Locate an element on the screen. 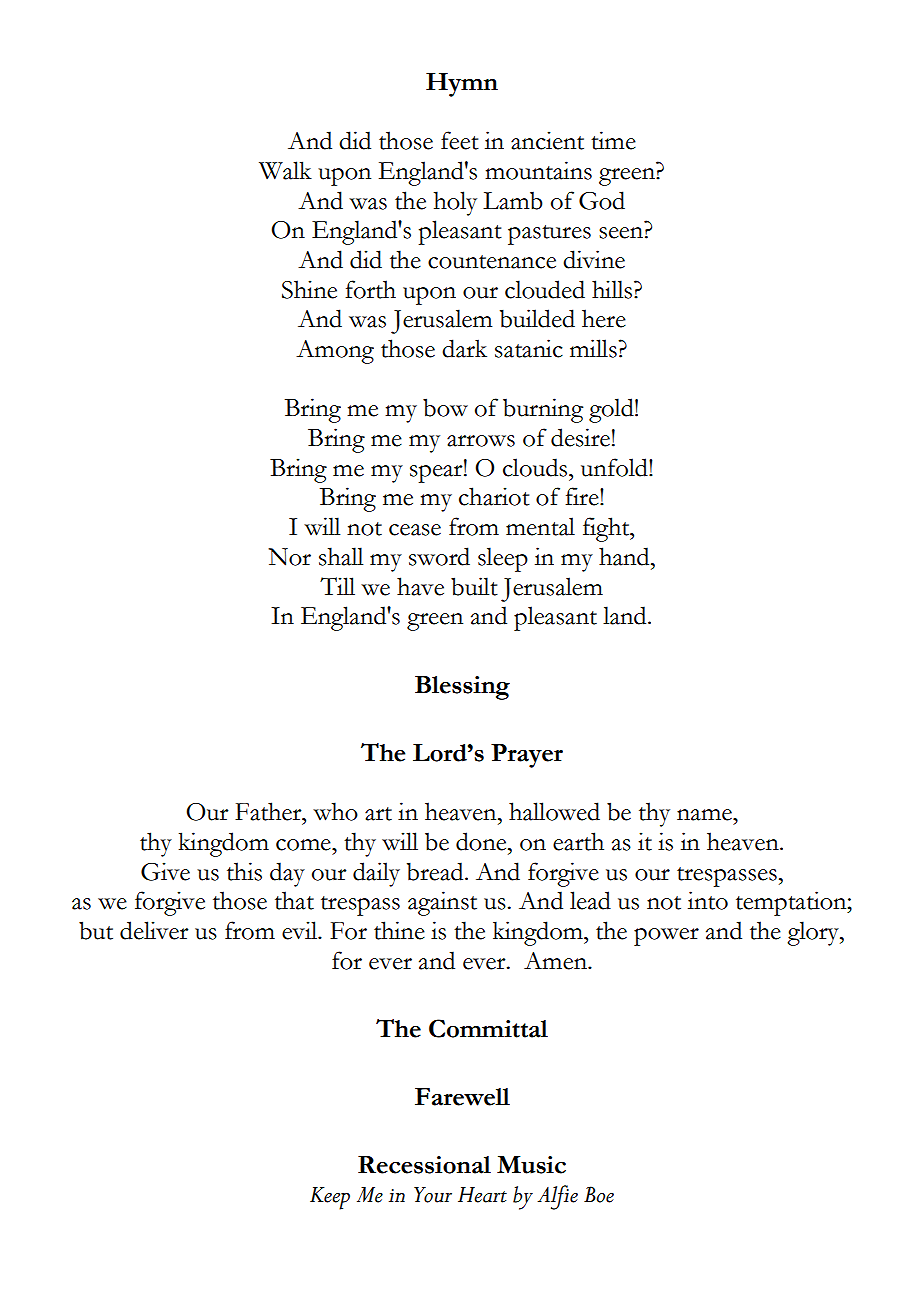 The width and height of the screenshot is (924, 1307). name is located at coordinates (705, 815).
